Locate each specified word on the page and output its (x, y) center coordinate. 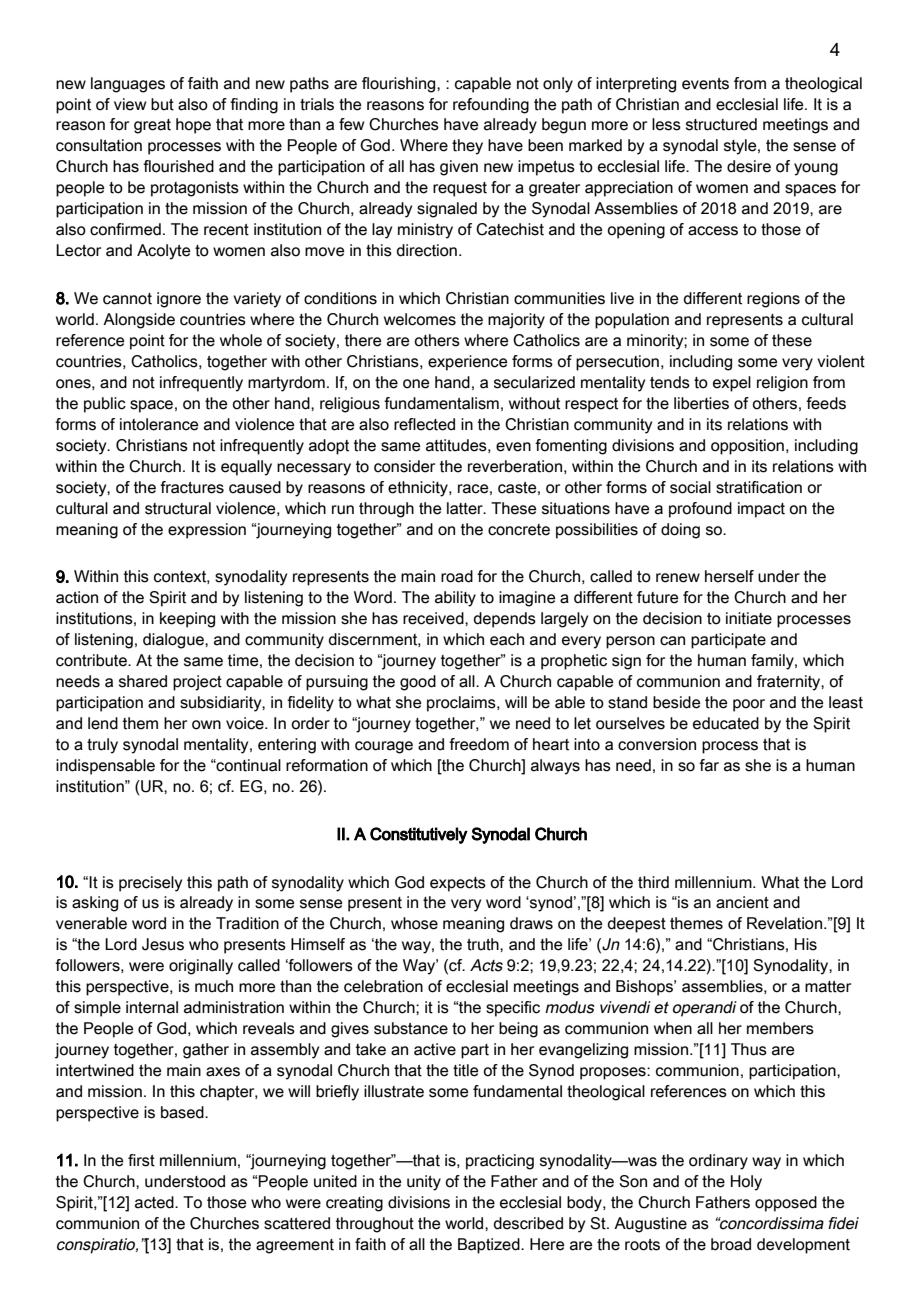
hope (193, 126)
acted (155, 1202)
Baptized (490, 1246)
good (418, 683)
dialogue (174, 641)
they (467, 147)
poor (749, 705)
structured (721, 124)
